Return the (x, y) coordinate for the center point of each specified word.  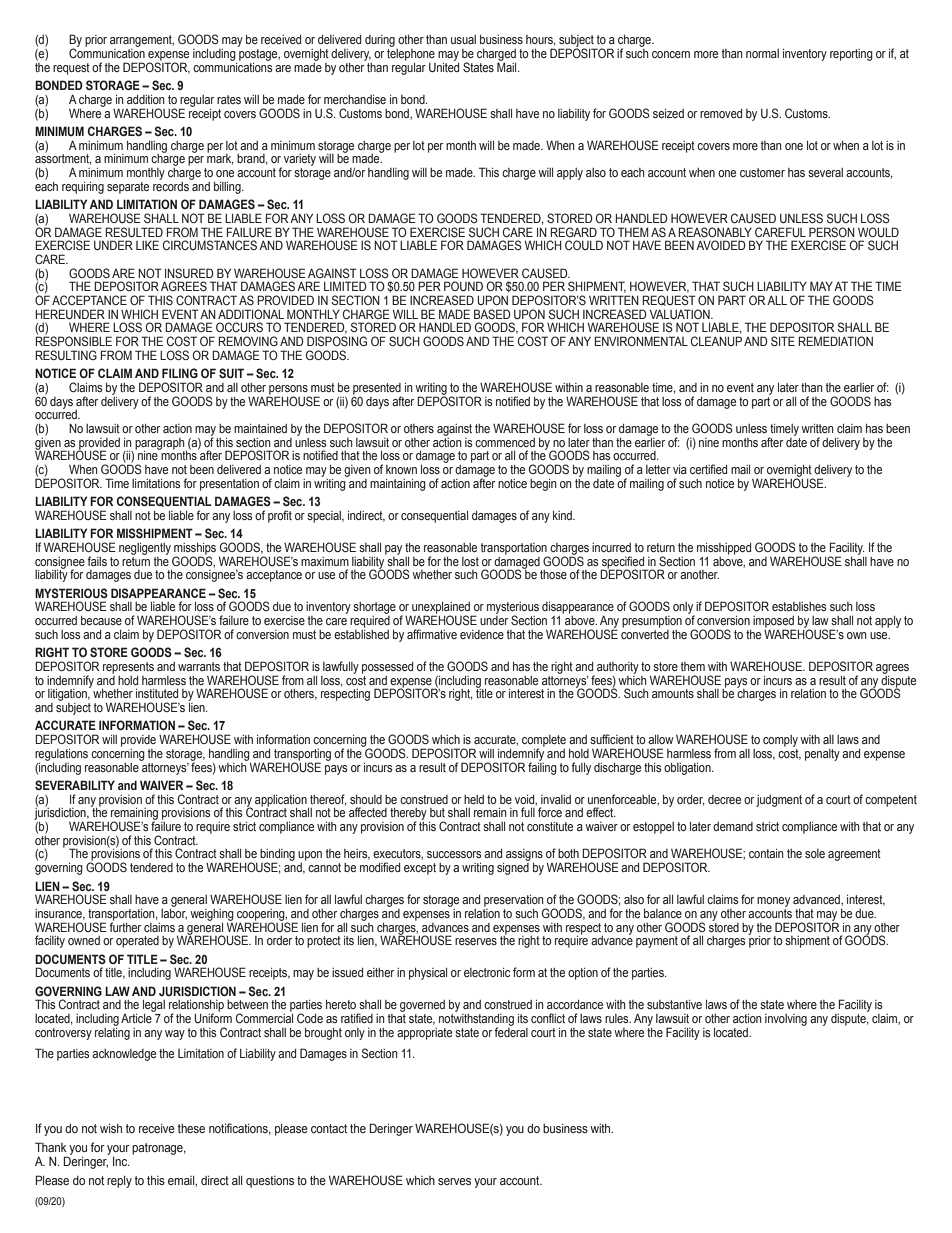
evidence (482, 634)
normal (762, 53)
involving (786, 1020)
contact (329, 1128)
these (191, 1128)
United (444, 66)
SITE (783, 341)
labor (174, 913)
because (101, 620)
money (773, 902)
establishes (799, 606)
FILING (180, 373)
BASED (492, 314)
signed (513, 867)
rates (229, 99)
